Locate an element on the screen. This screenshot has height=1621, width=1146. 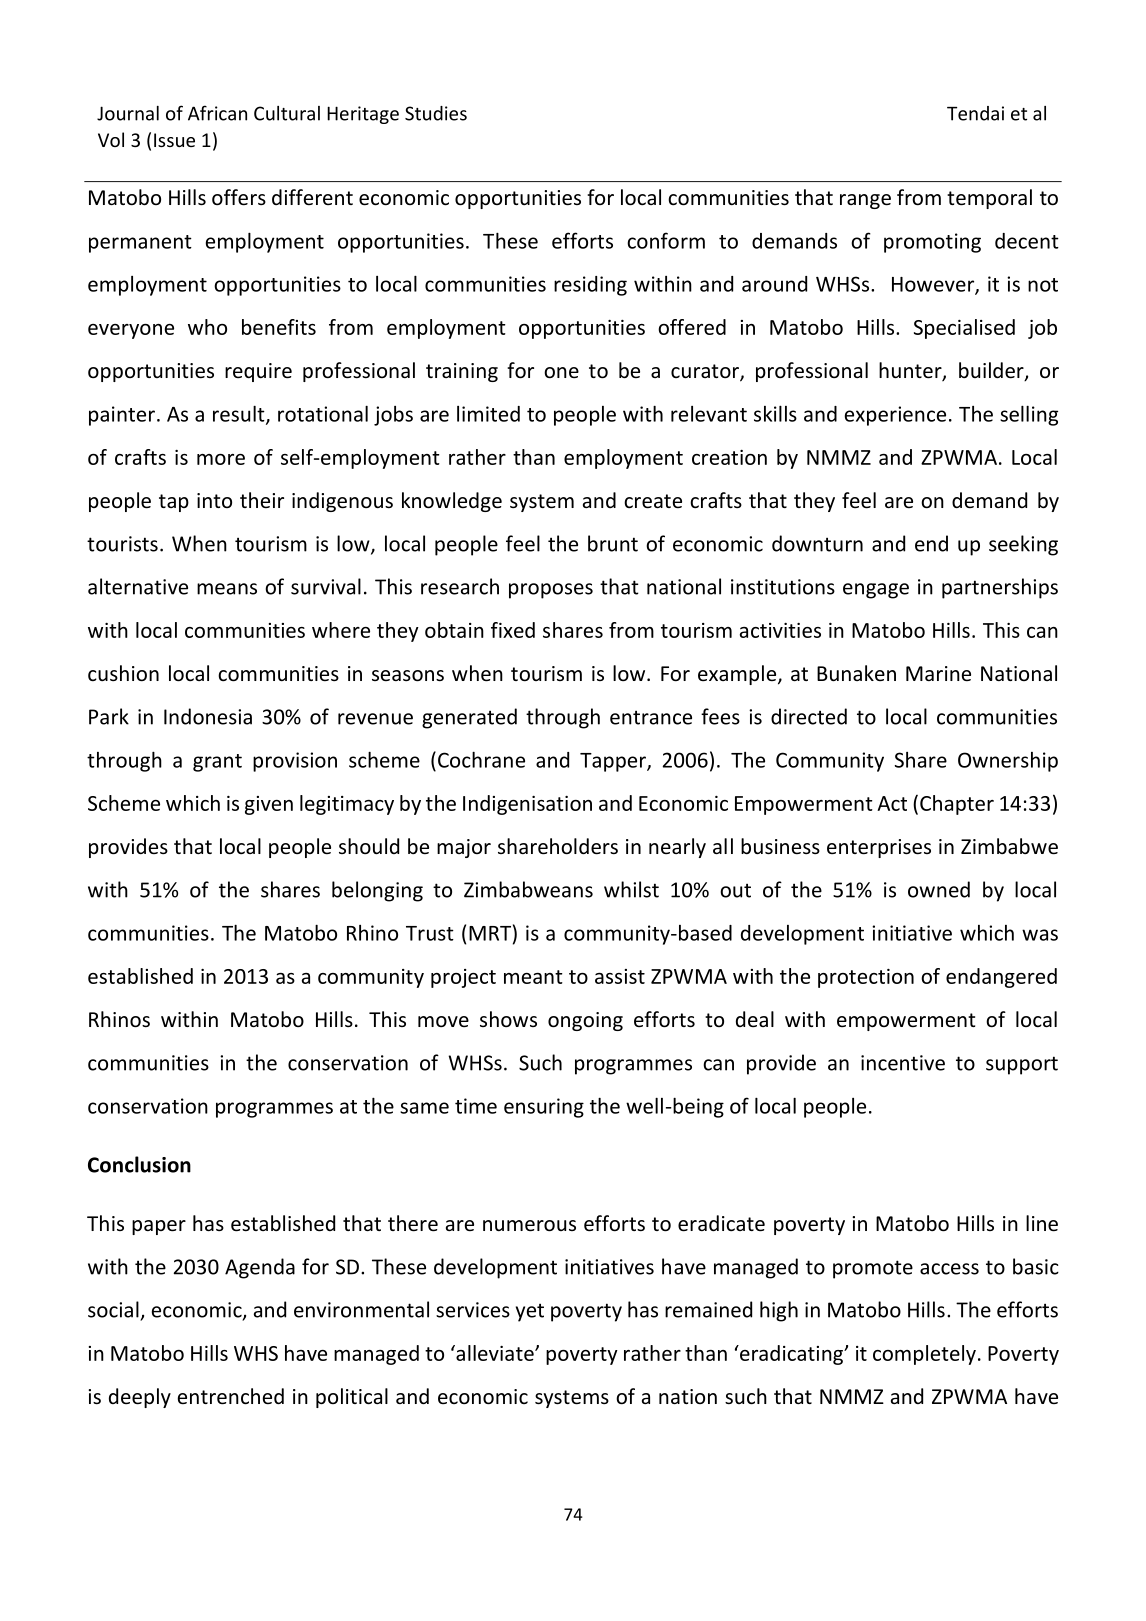
engage is located at coordinates (876, 591).
